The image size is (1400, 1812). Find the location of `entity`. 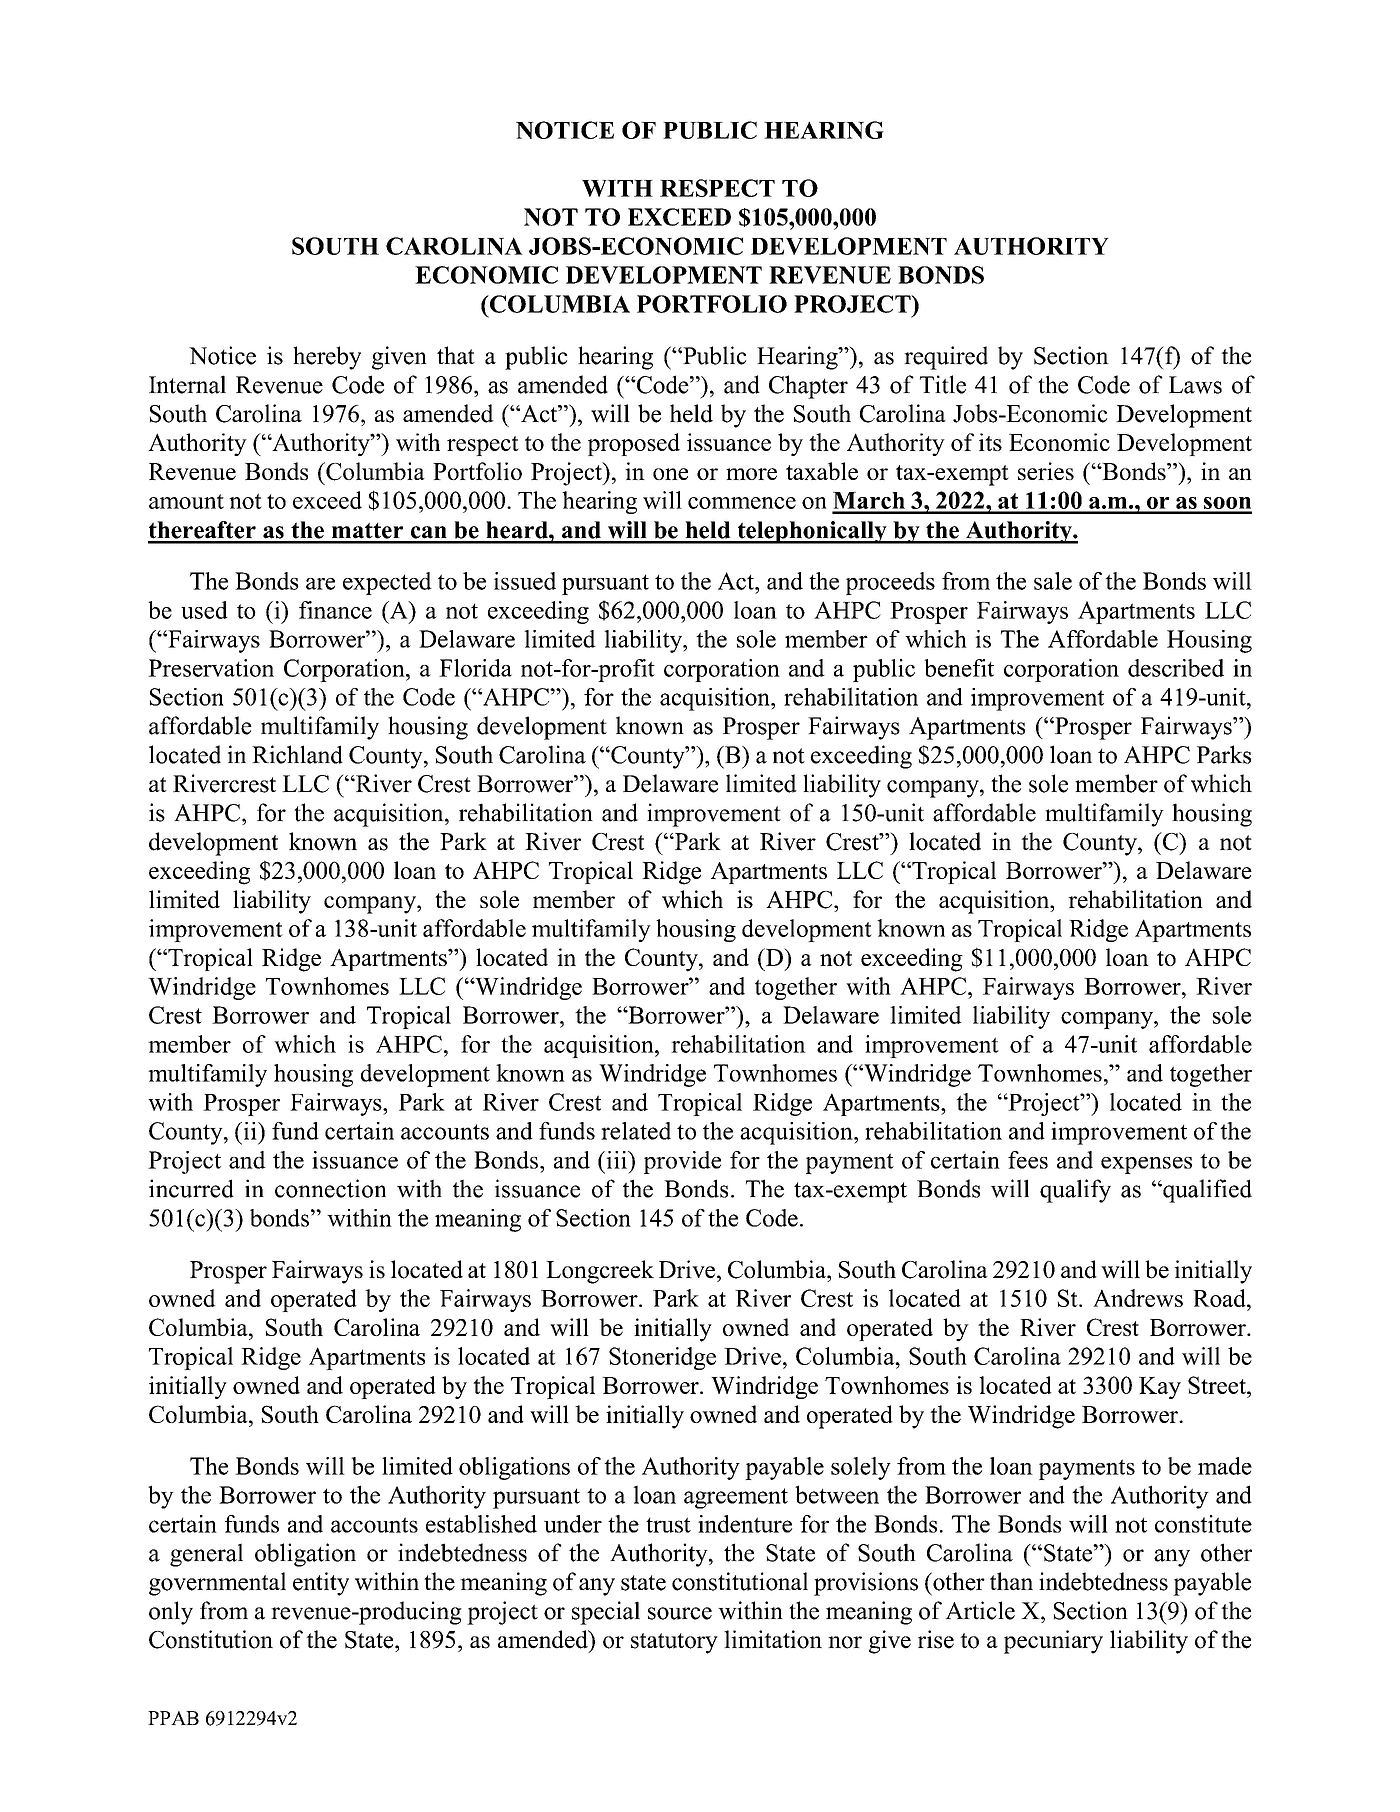

entity is located at coordinates (321, 1584).
